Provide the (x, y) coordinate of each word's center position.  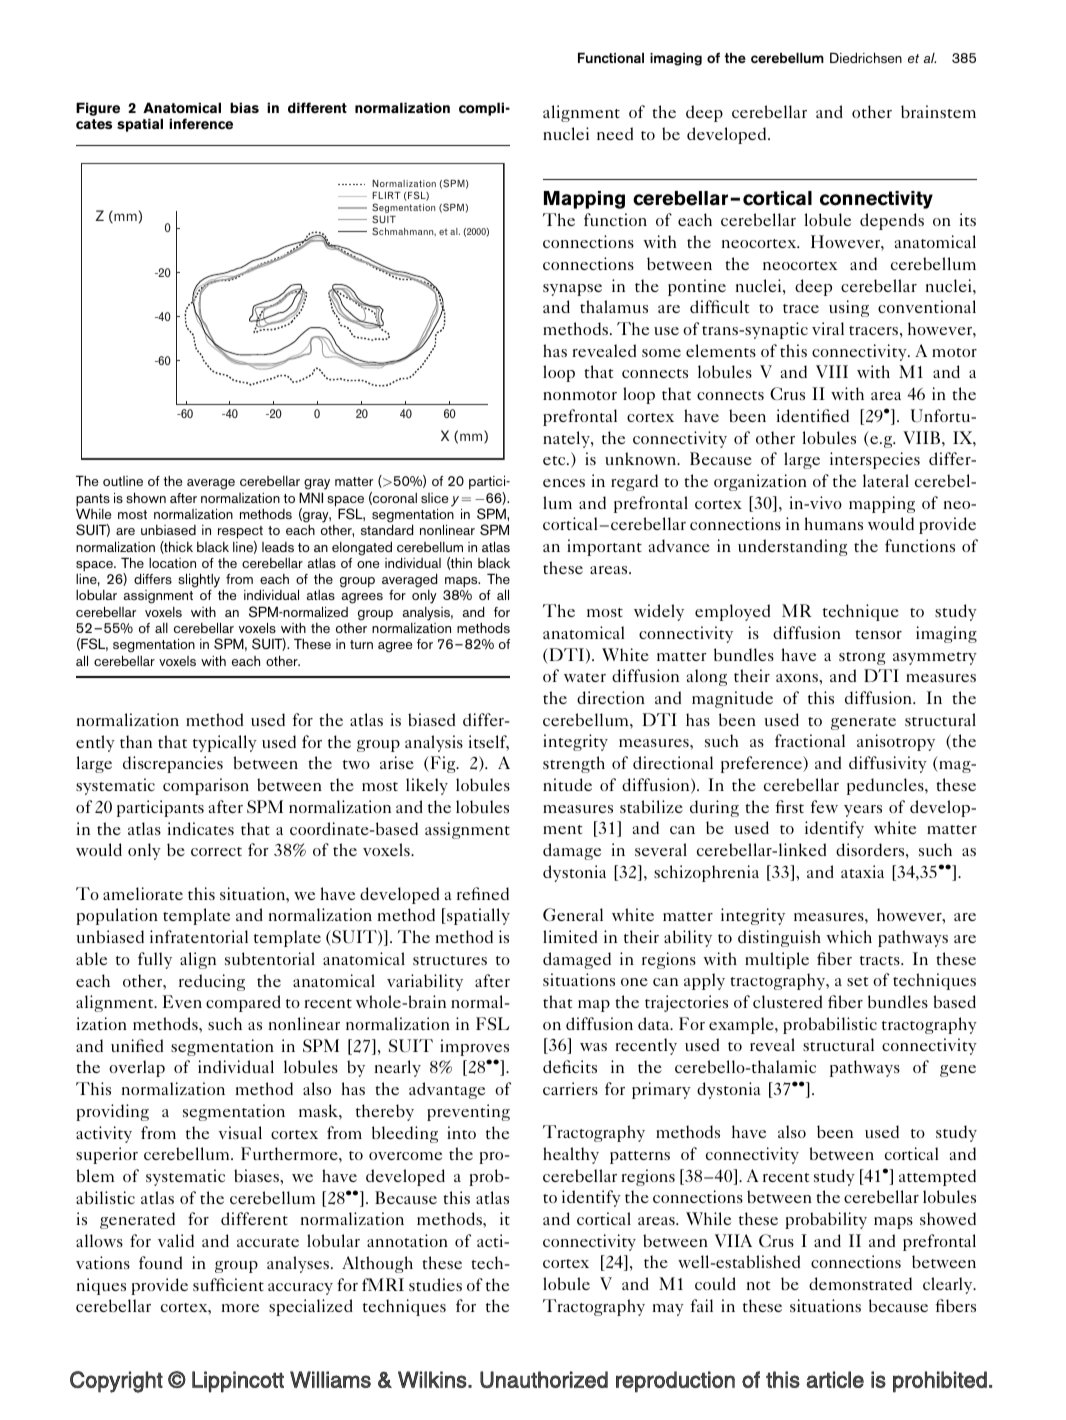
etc (555, 460)
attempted (937, 1177)
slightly (199, 580)
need (615, 133)
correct (216, 851)
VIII (832, 371)
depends (892, 221)
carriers (570, 1088)
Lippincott (238, 1382)
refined (483, 893)
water (585, 677)
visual (240, 1132)
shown (146, 497)
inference (201, 124)
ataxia (862, 871)
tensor (878, 634)
